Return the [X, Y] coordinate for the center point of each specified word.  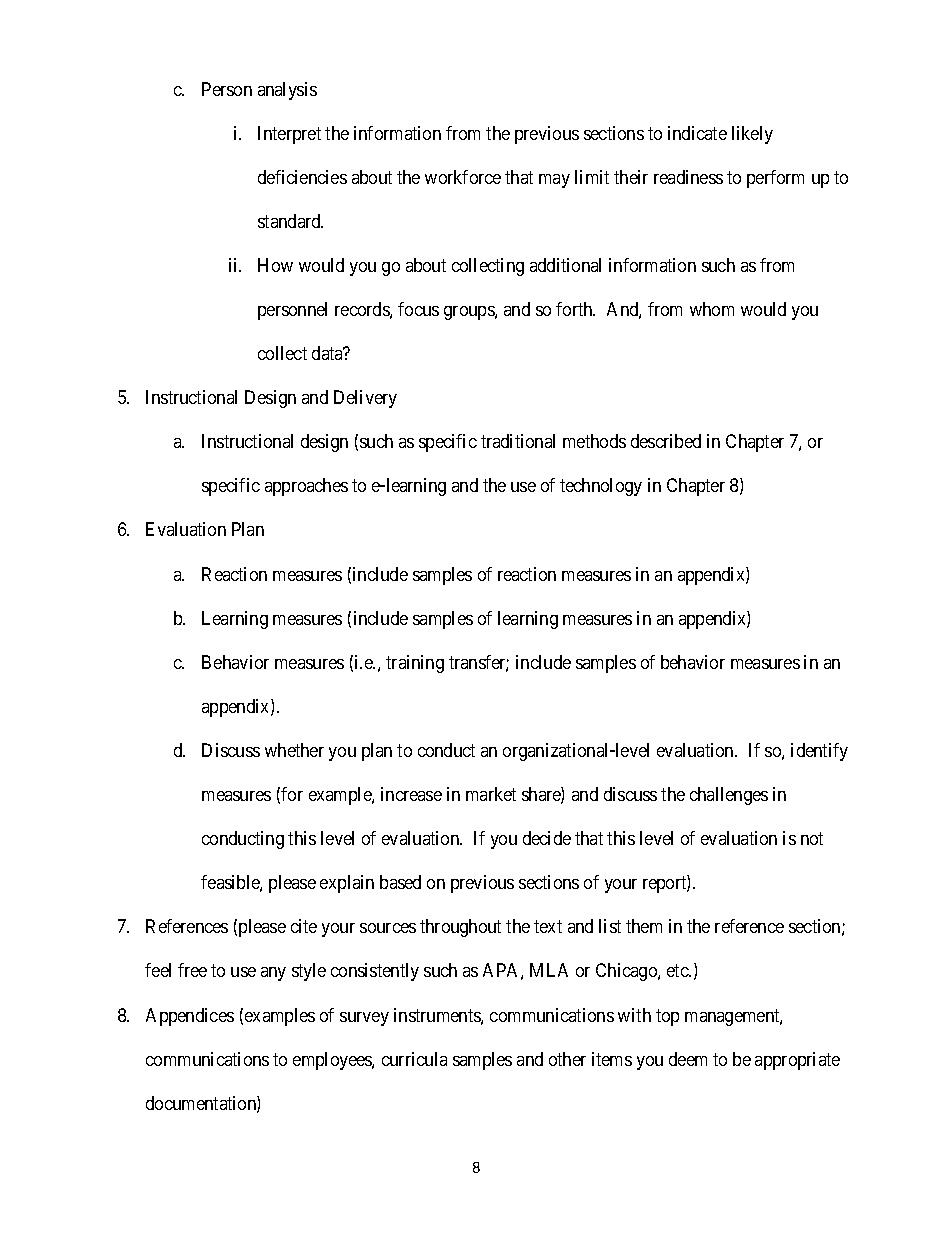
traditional [518, 441]
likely [752, 135]
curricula [414, 1059]
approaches [306, 487]
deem [688, 1059]
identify [819, 752]
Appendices [190, 1017]
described [666, 441]
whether [294, 750]
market [491, 794]
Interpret [289, 135]
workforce [463, 177]
